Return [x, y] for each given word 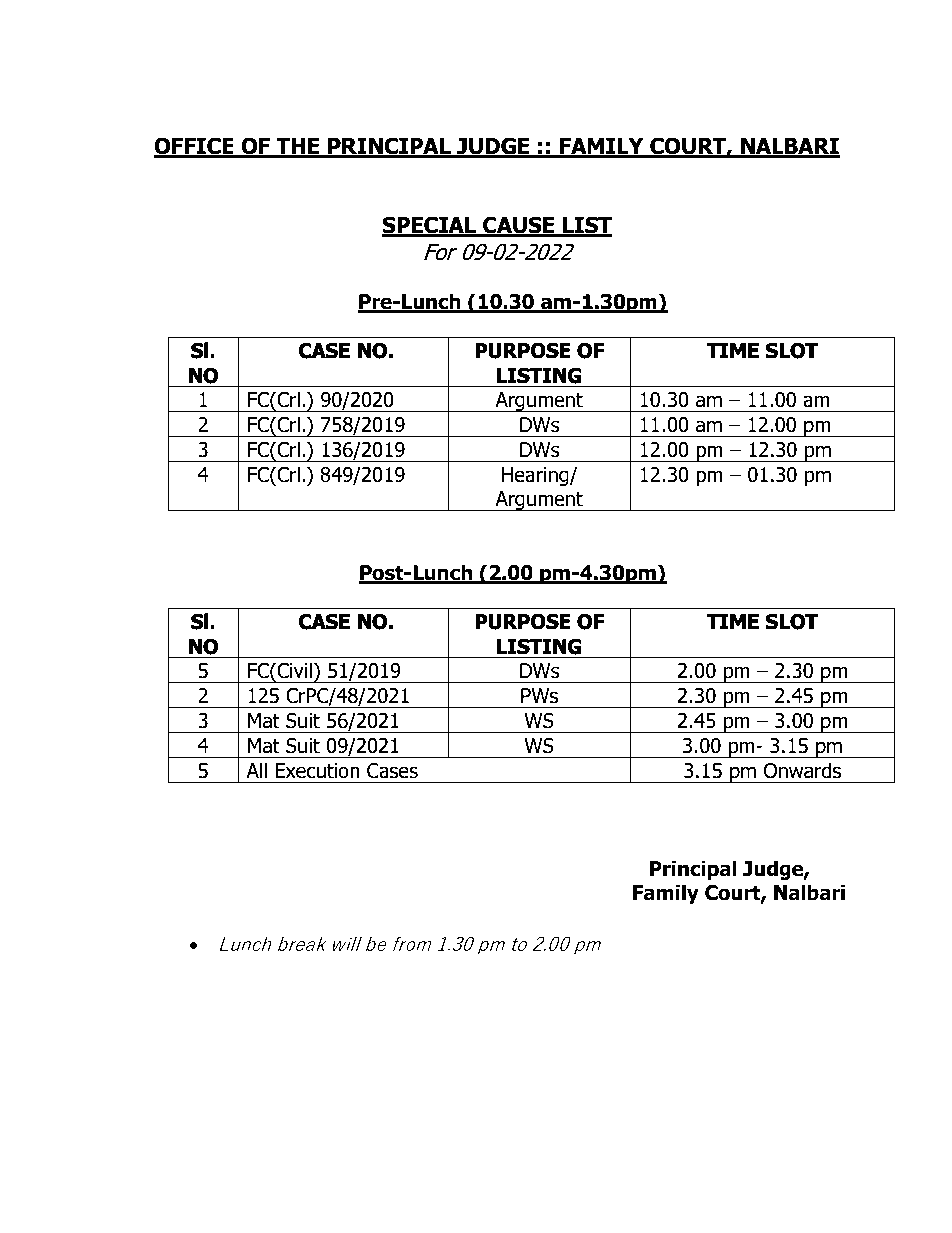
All [256, 770]
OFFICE [195, 147]
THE [298, 147]
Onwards [802, 770]
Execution [317, 771]
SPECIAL [430, 226]
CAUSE [519, 226]
